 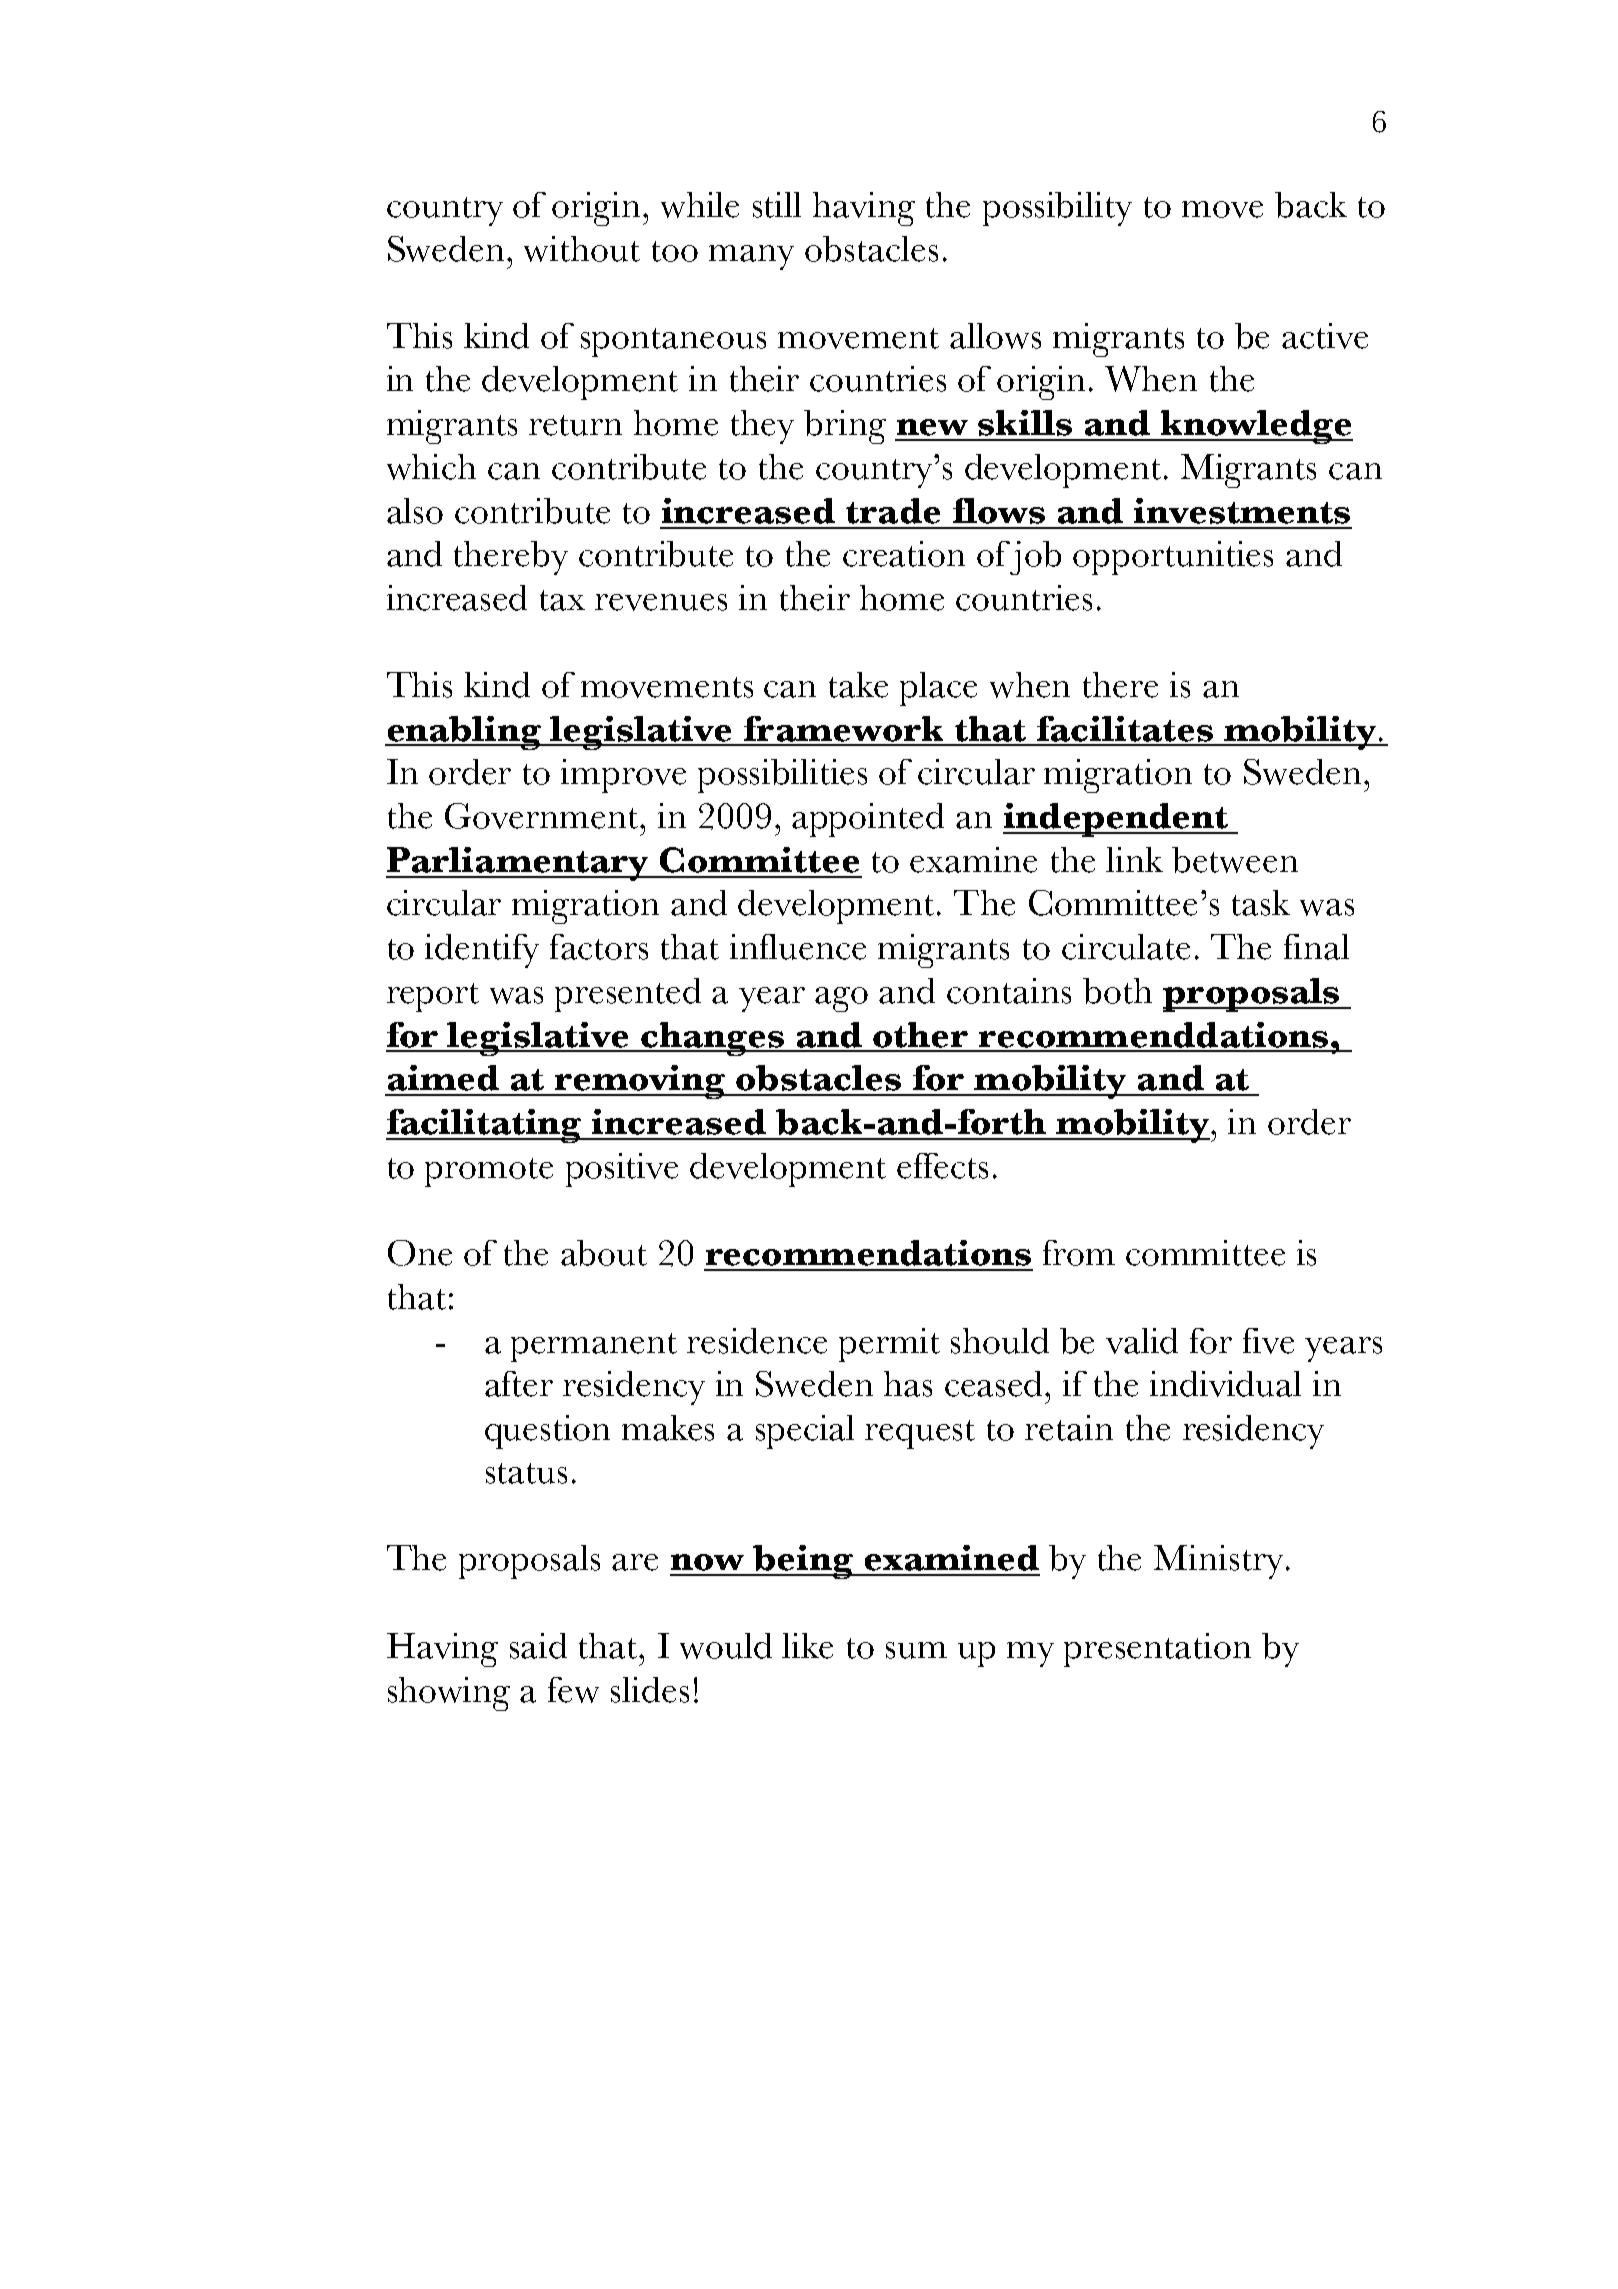 What do you see at coordinates (777, 205) in the screenshot?
I see `still` at bounding box center [777, 205].
